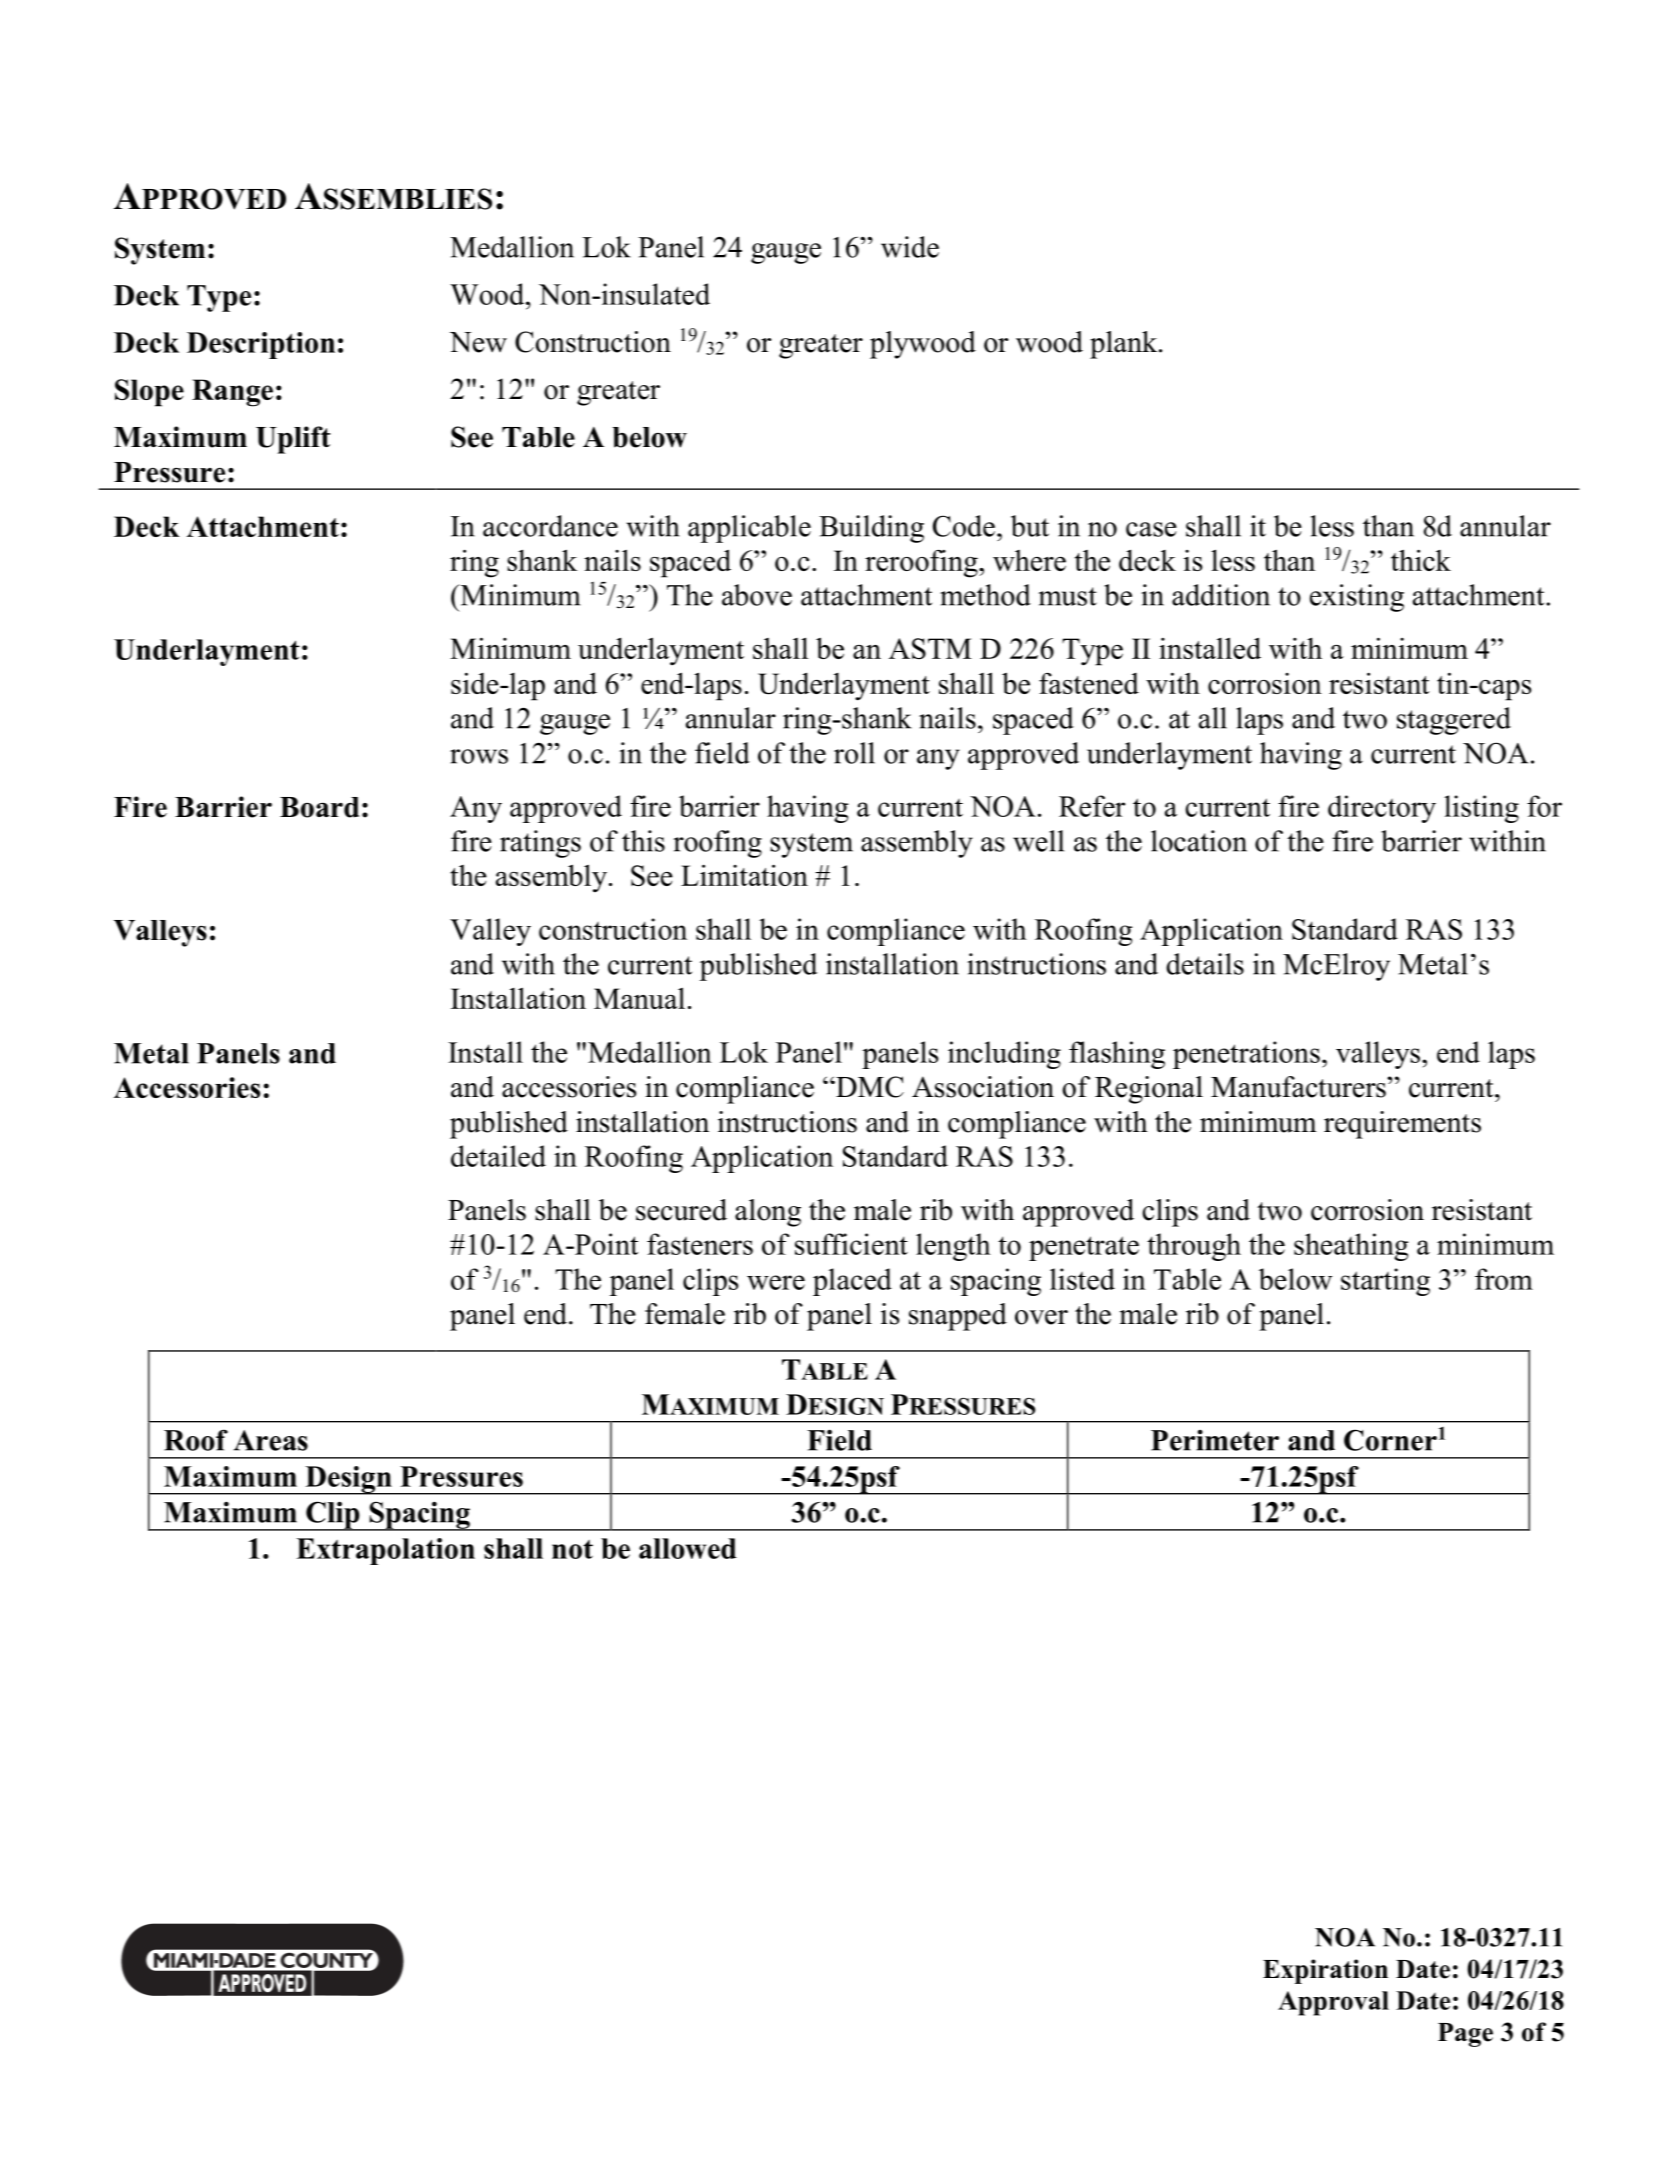 The width and height of the screenshot is (1678, 2171). What do you see at coordinates (261, 345) in the screenshot?
I see `Description` at bounding box center [261, 345].
